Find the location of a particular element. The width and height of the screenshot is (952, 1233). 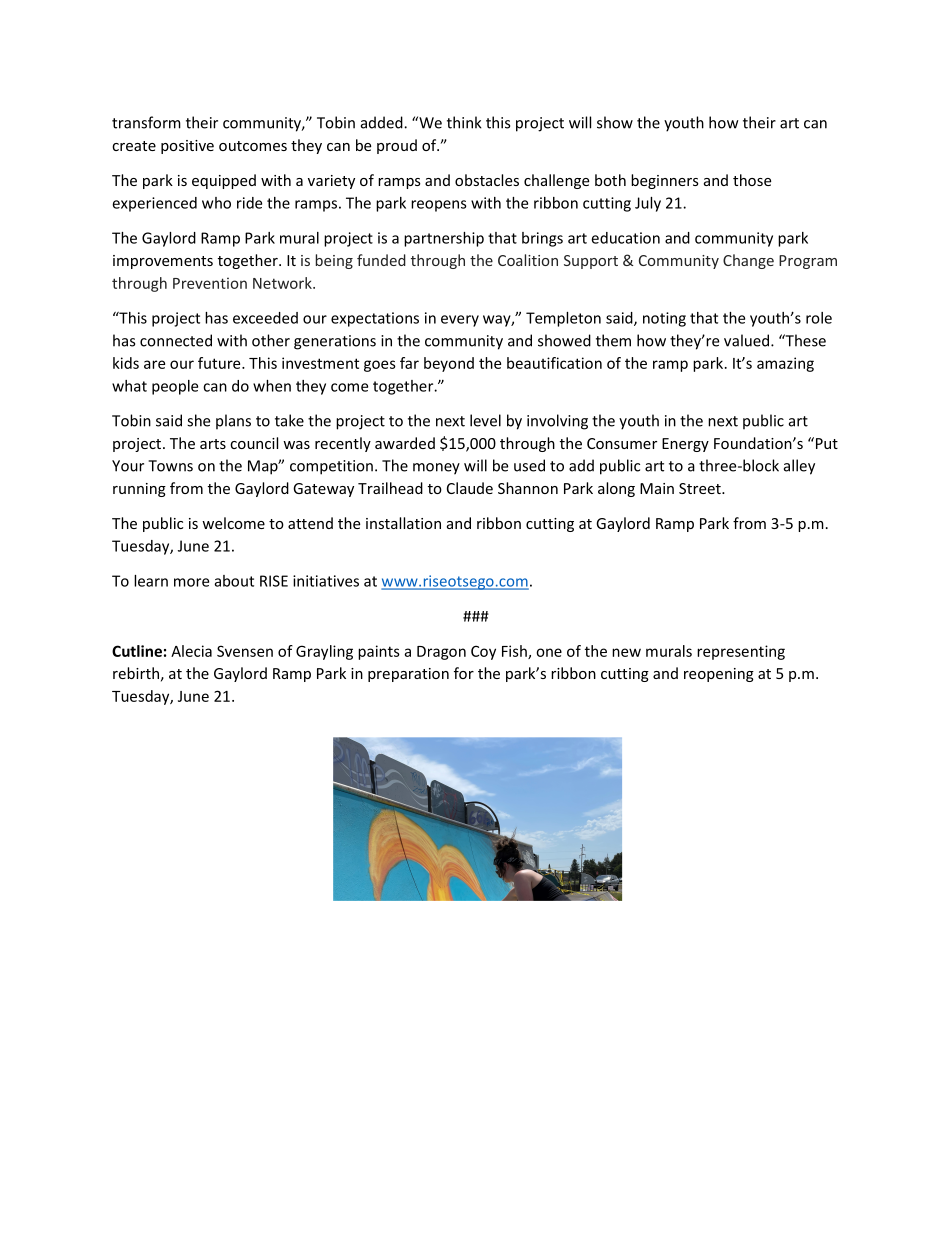

money is located at coordinates (436, 469).
